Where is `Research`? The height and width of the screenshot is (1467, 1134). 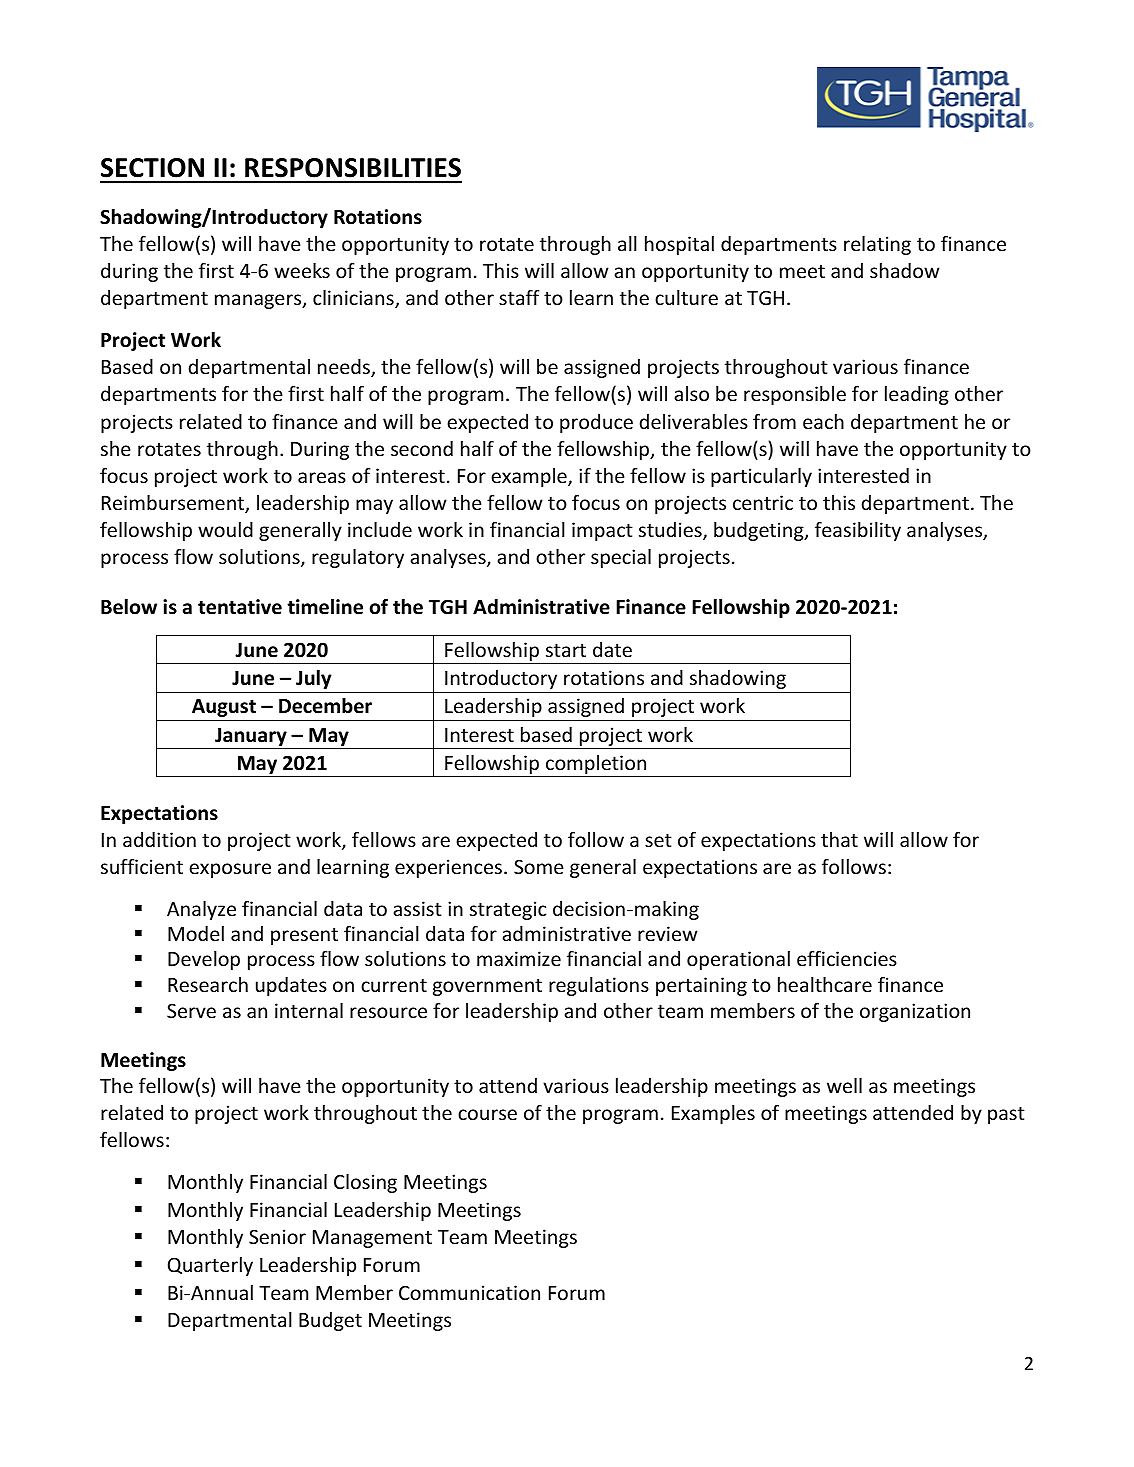 Research is located at coordinates (208, 984).
